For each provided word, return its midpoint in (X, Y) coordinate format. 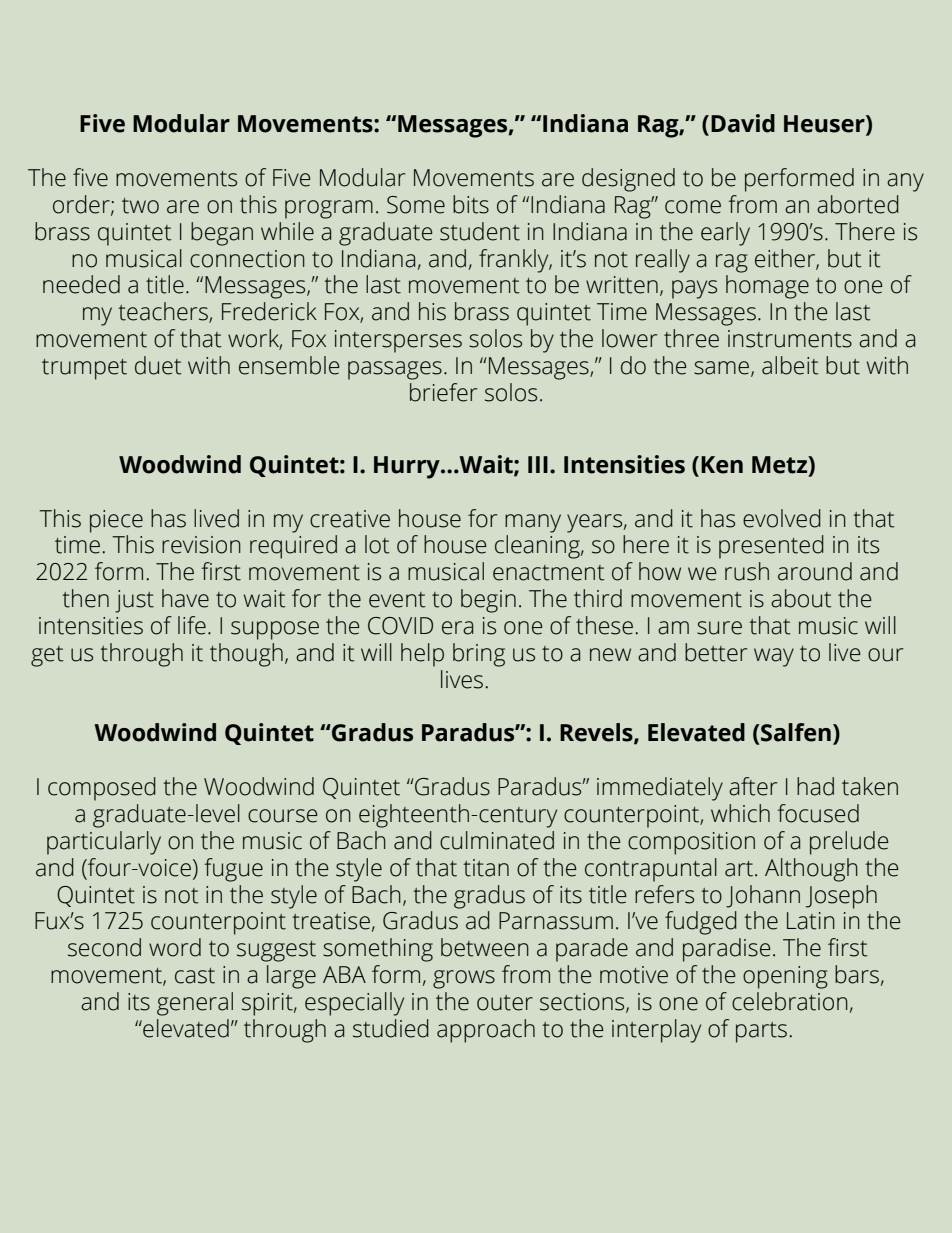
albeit (790, 365)
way (774, 657)
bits (471, 204)
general (195, 1004)
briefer (443, 392)
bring (479, 655)
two (140, 206)
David (743, 123)
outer (505, 1003)
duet (158, 365)
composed (102, 789)
